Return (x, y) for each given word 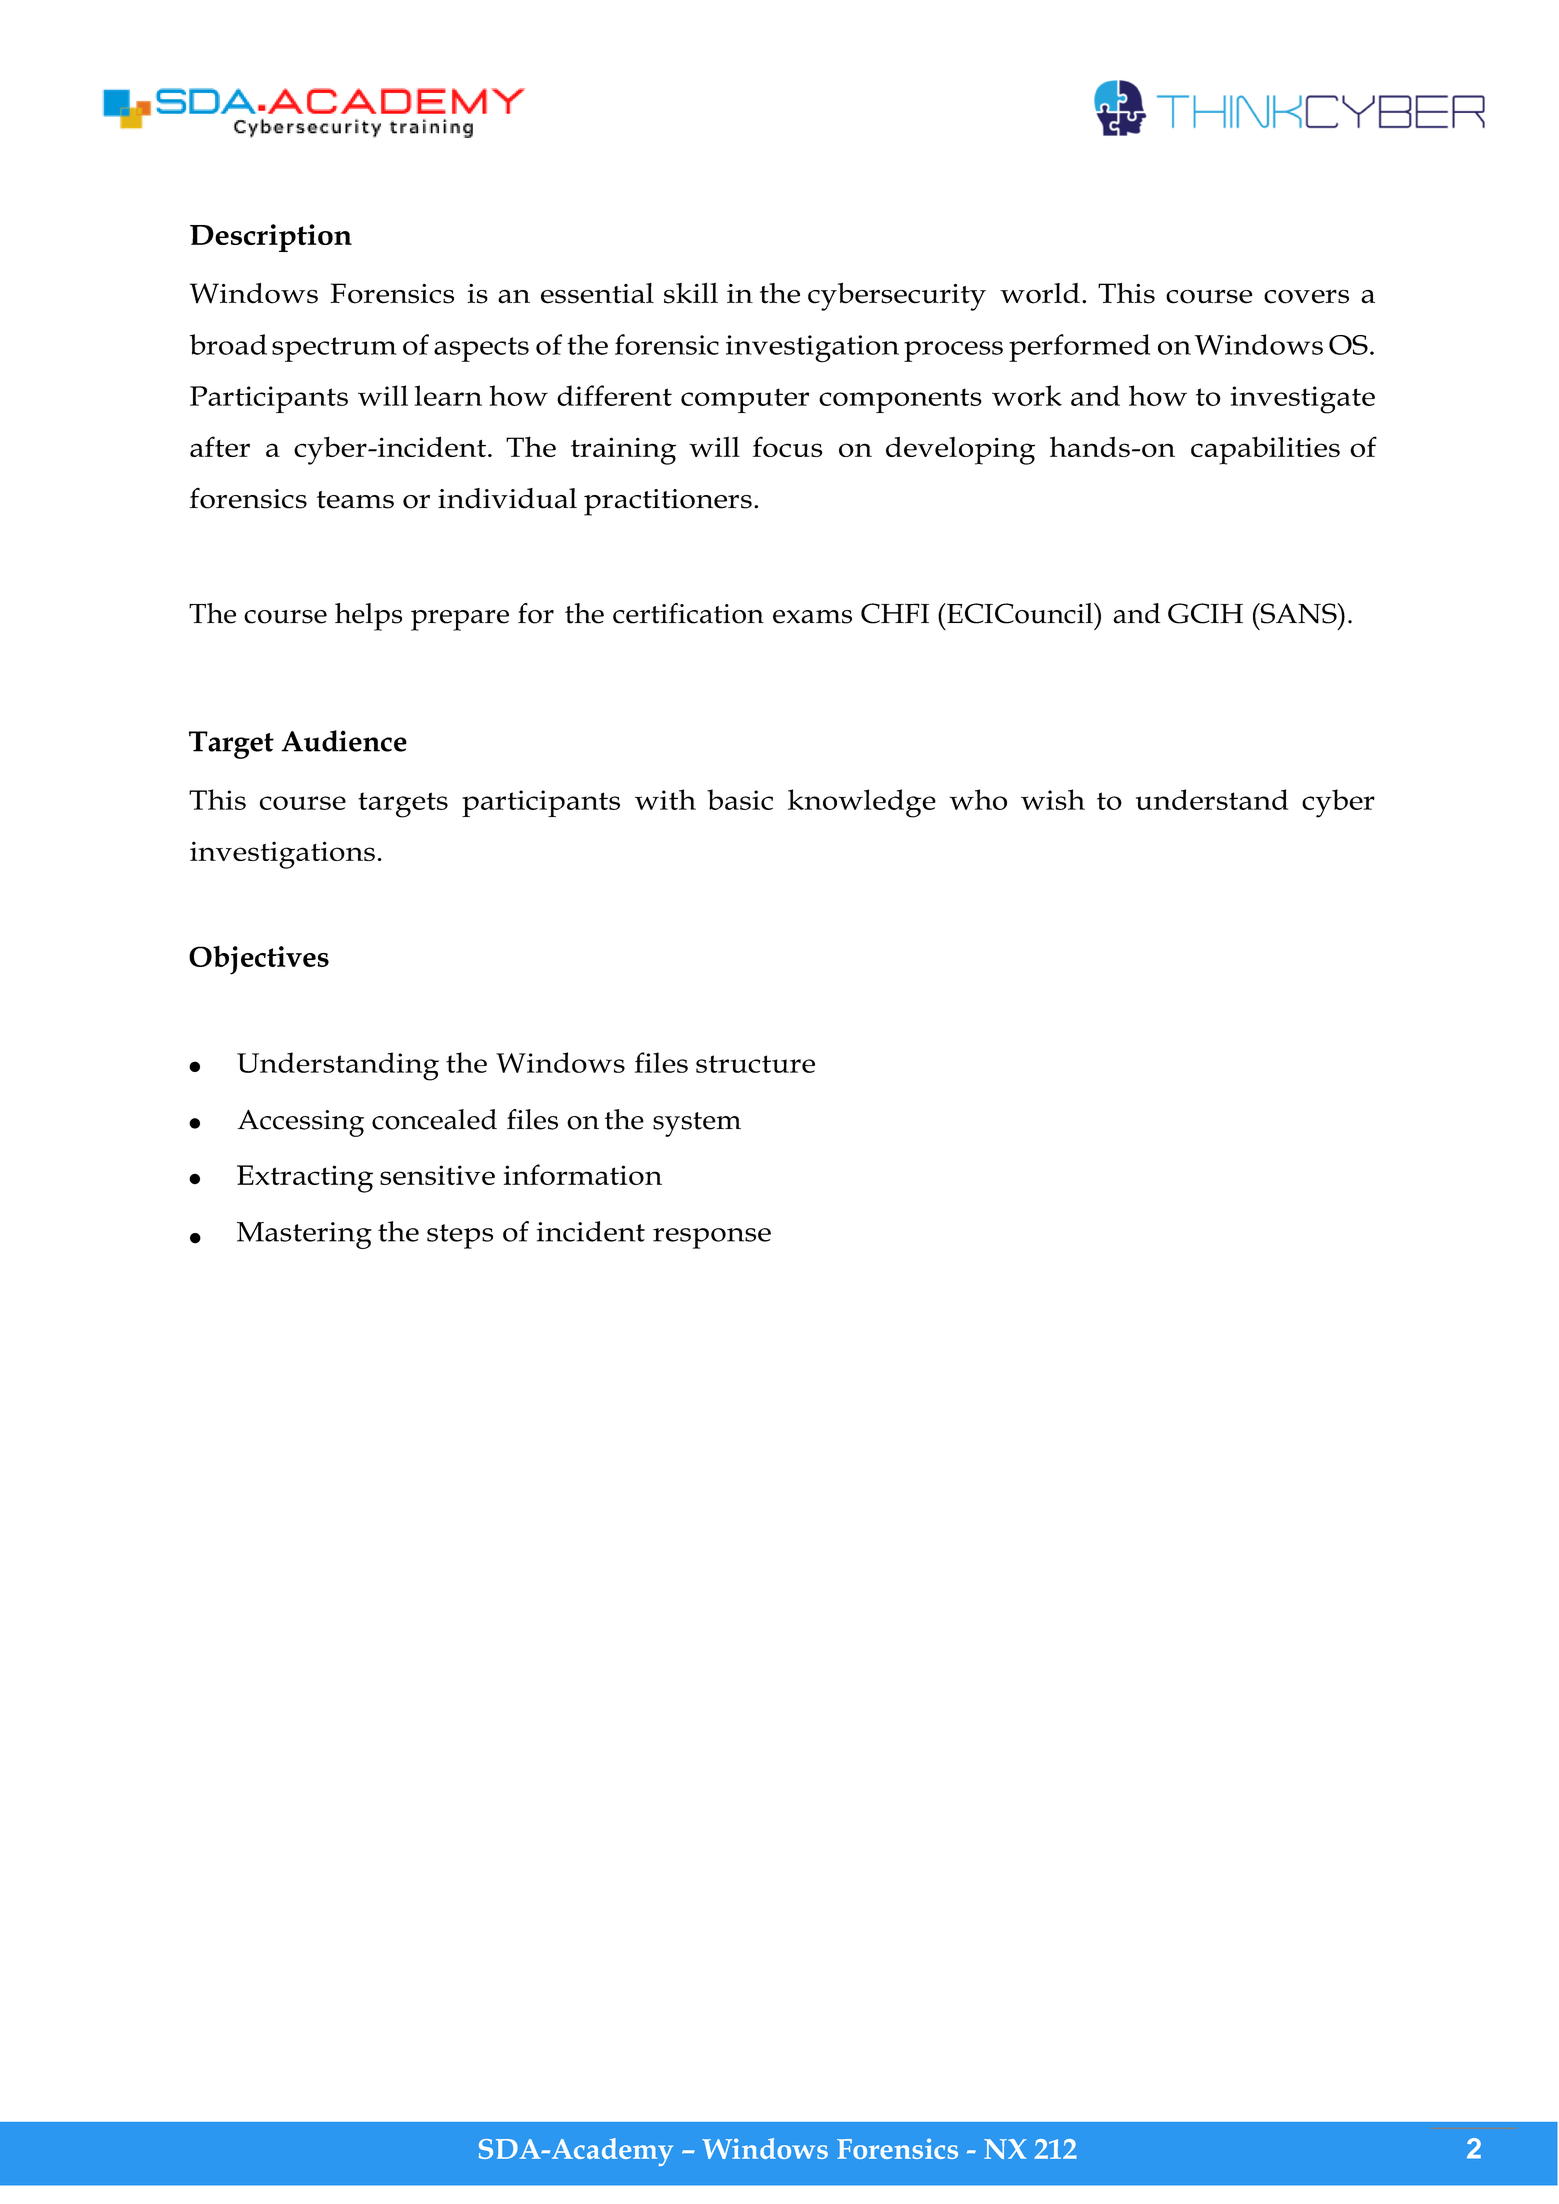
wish (1053, 799)
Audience (344, 741)
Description (271, 238)
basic (740, 799)
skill (691, 293)
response (712, 1238)
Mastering (304, 1235)
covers (1306, 297)
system (697, 1124)
